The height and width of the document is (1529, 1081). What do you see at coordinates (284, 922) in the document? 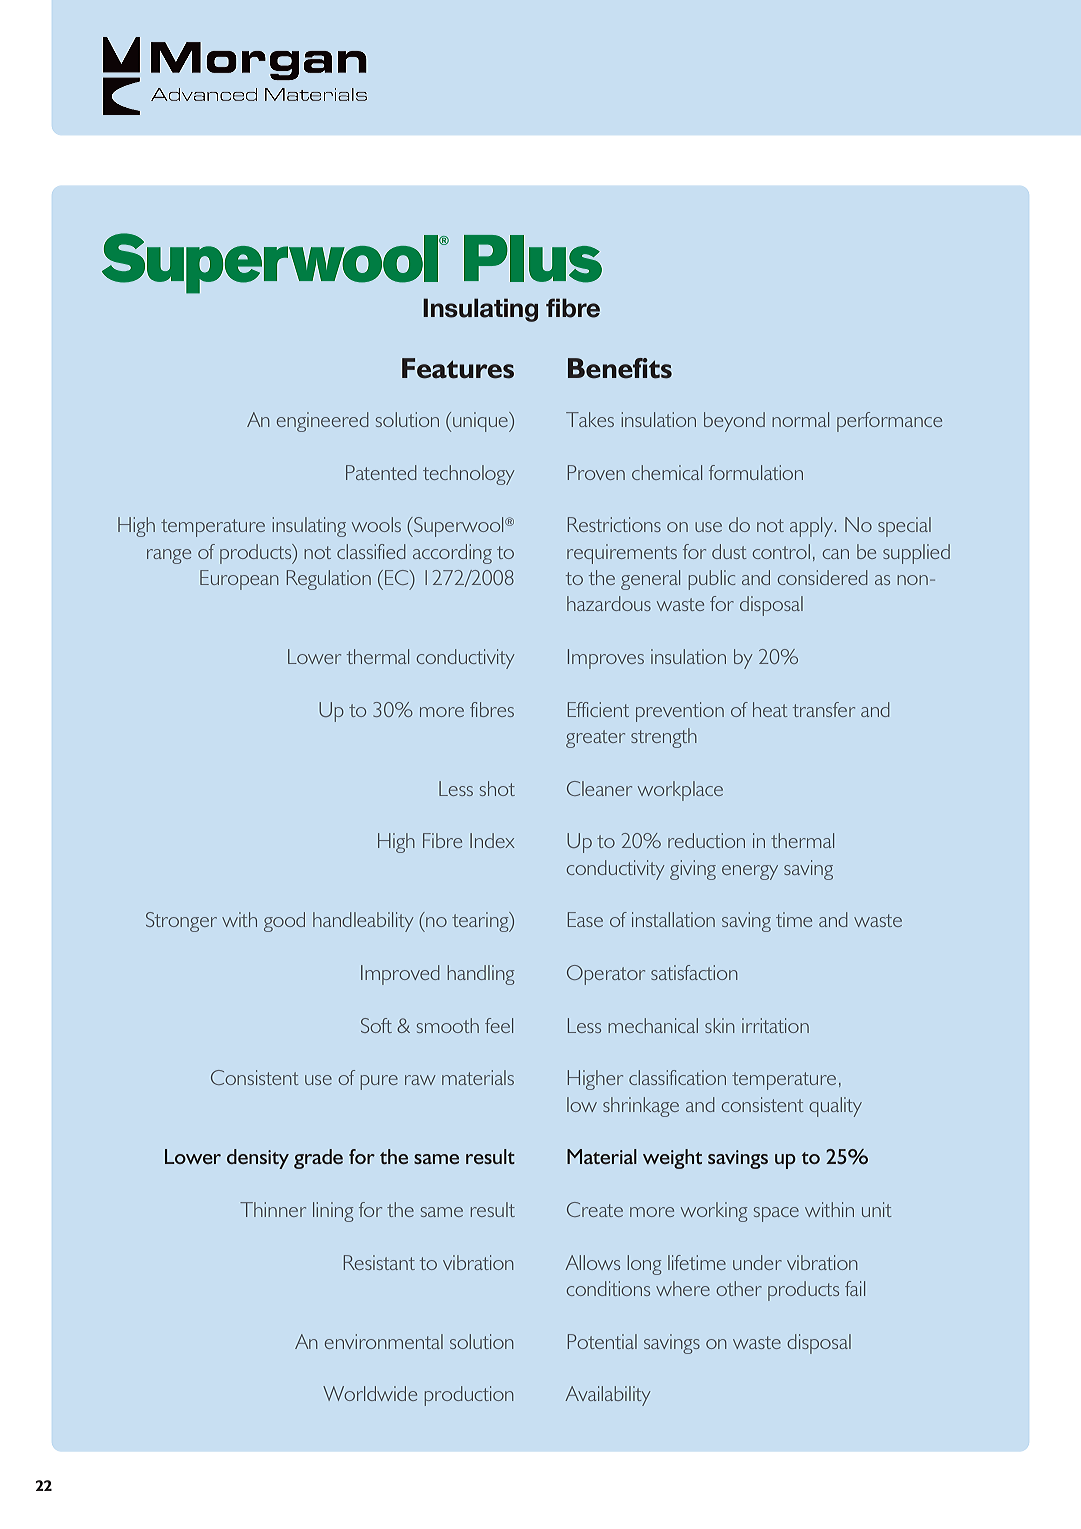
I see `good` at bounding box center [284, 922].
